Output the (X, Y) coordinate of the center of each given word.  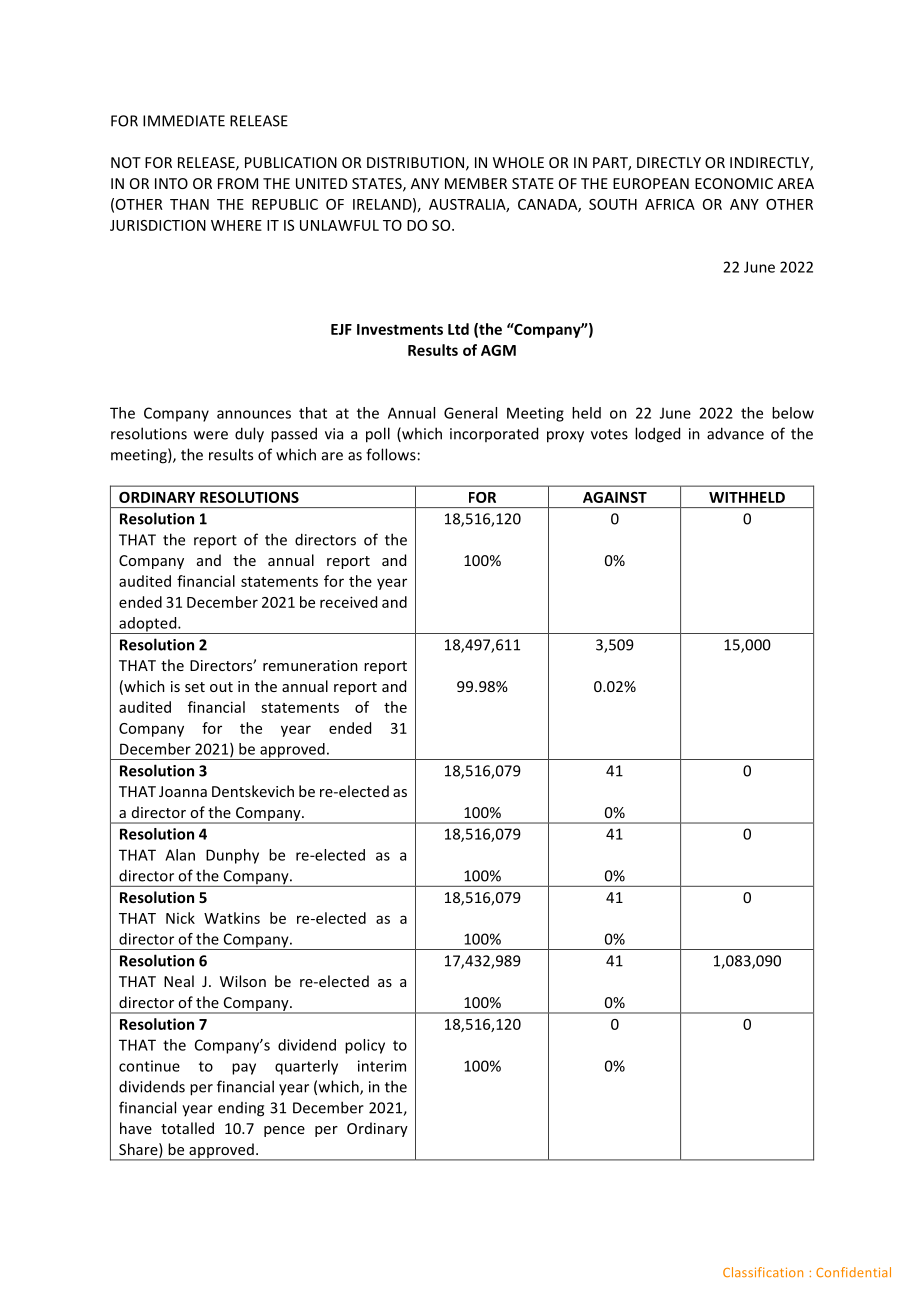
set (195, 687)
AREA (795, 183)
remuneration (310, 665)
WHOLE (518, 162)
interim (382, 1066)
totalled (187, 1128)
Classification (763, 1272)
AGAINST (615, 497)
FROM (238, 183)
